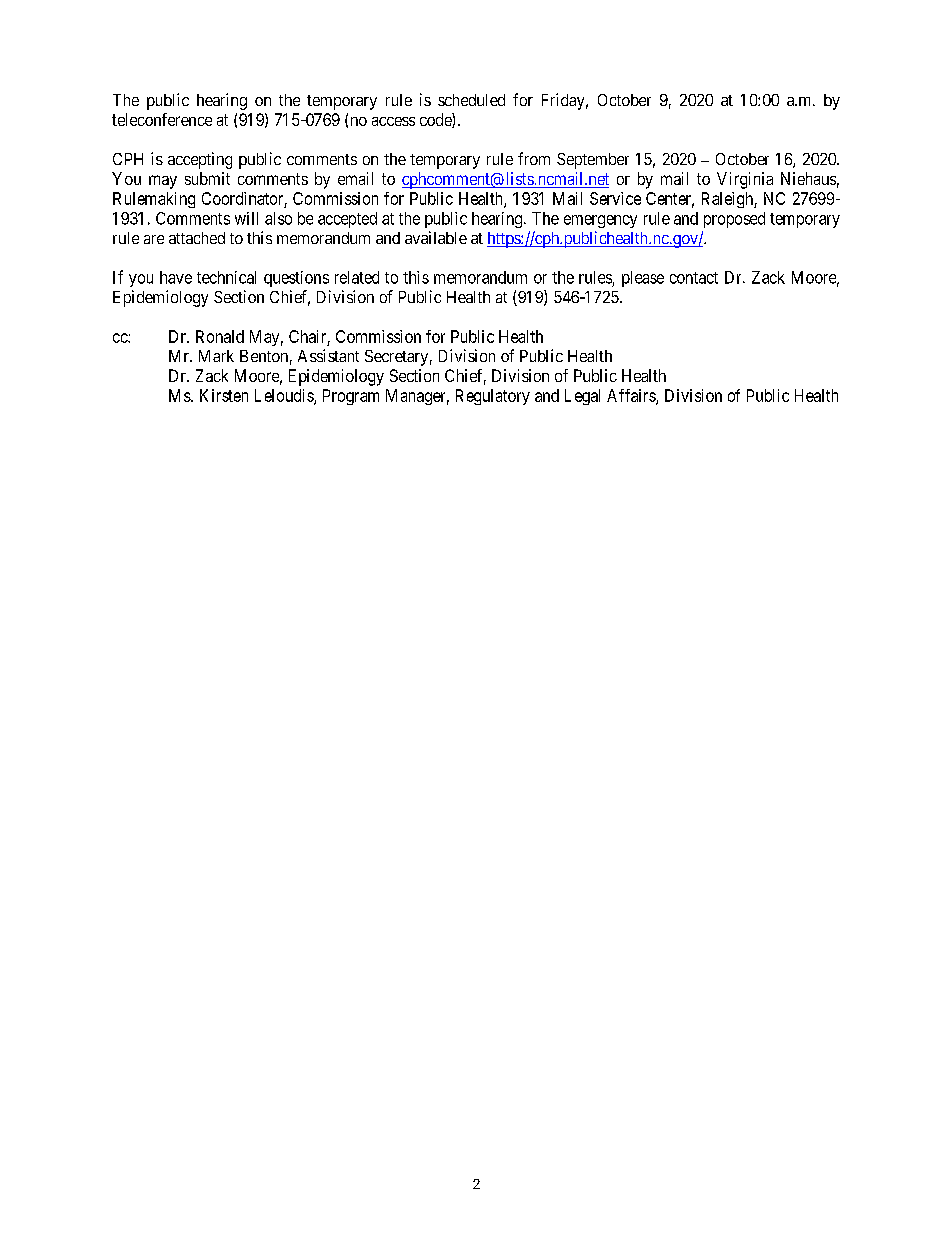  I want to click on scheduled, so click(471, 100).
